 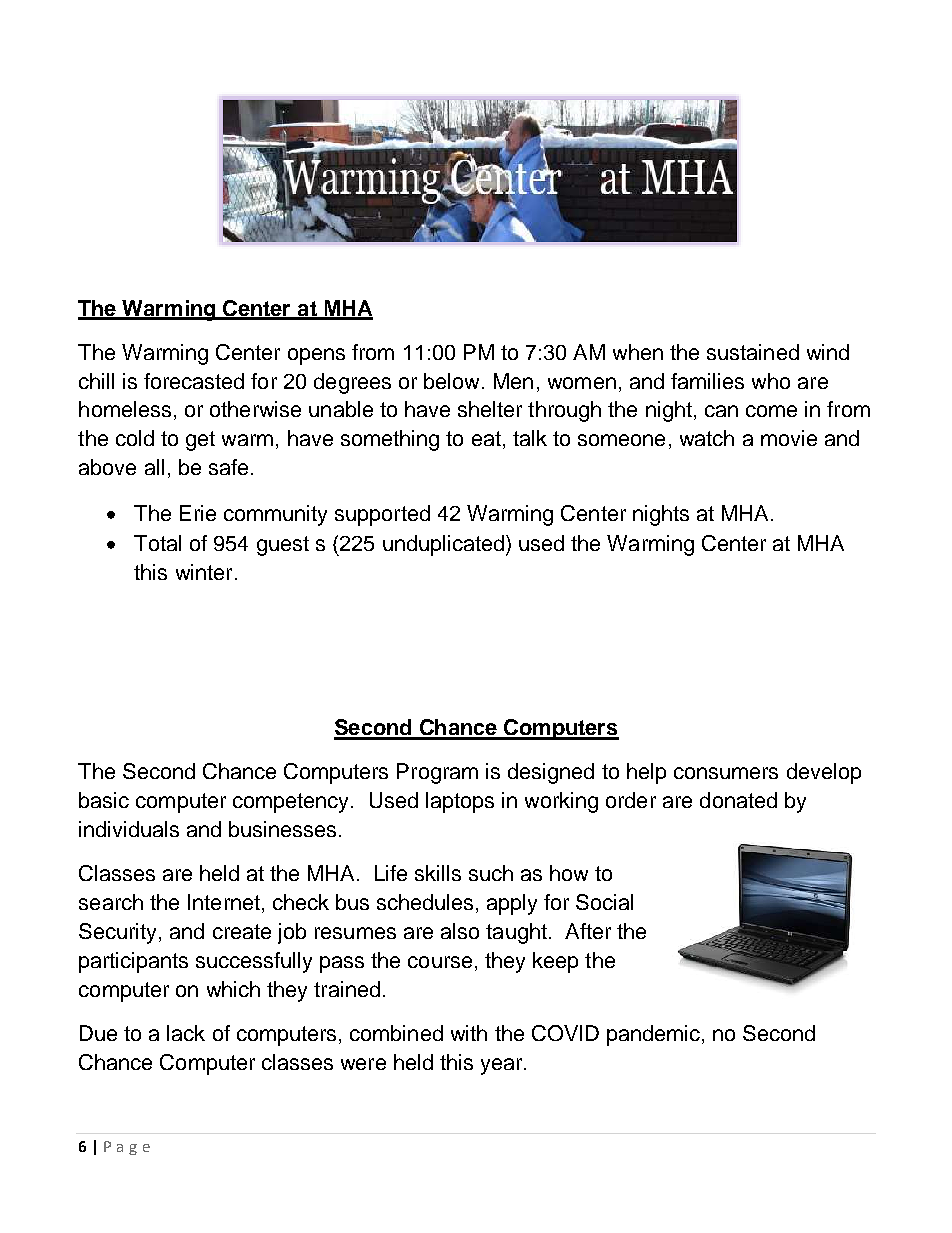 I want to click on watch, so click(x=707, y=438).
